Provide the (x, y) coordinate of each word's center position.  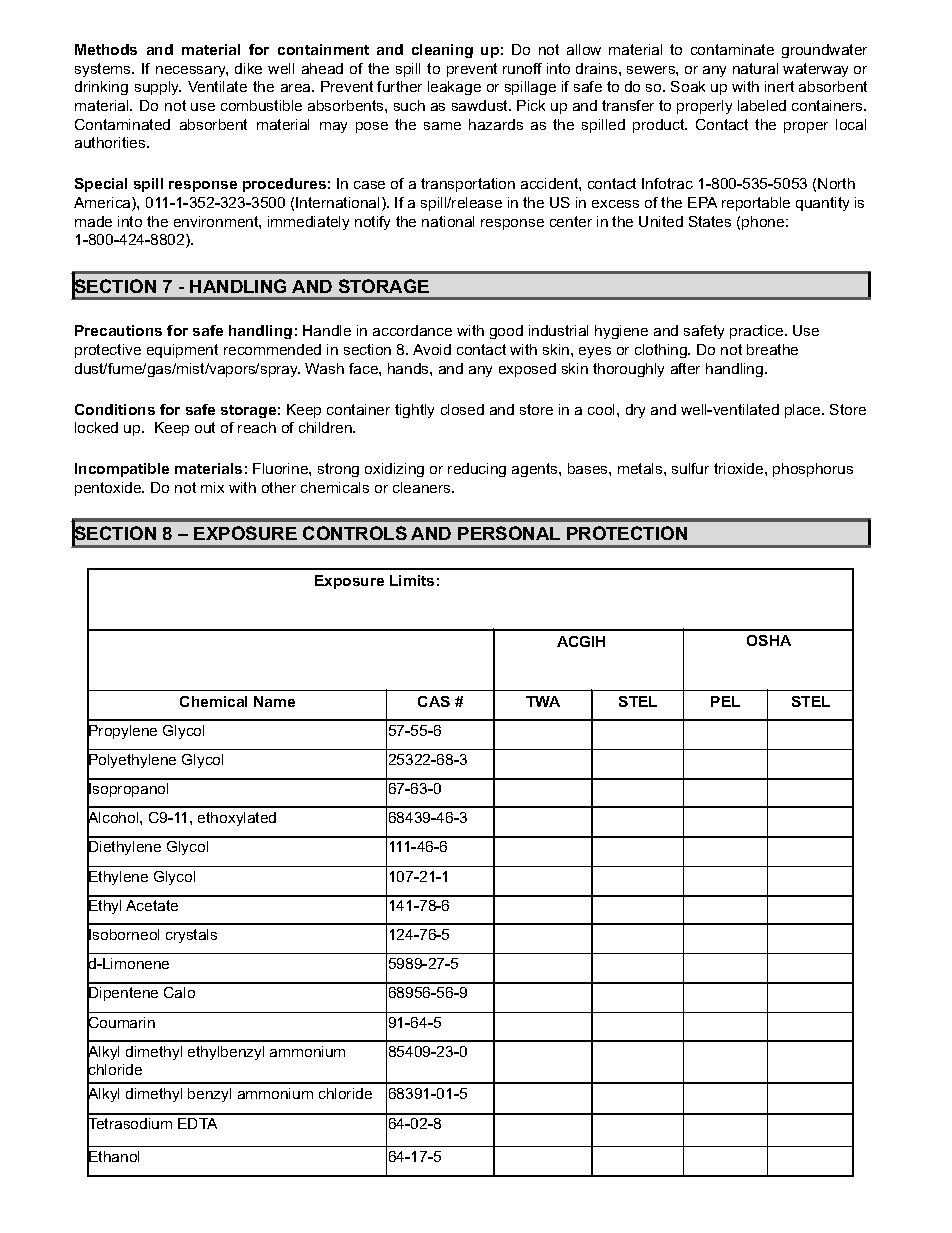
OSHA (769, 640)
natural (755, 68)
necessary (192, 71)
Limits (412, 580)
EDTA (197, 1123)
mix (212, 487)
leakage (454, 88)
